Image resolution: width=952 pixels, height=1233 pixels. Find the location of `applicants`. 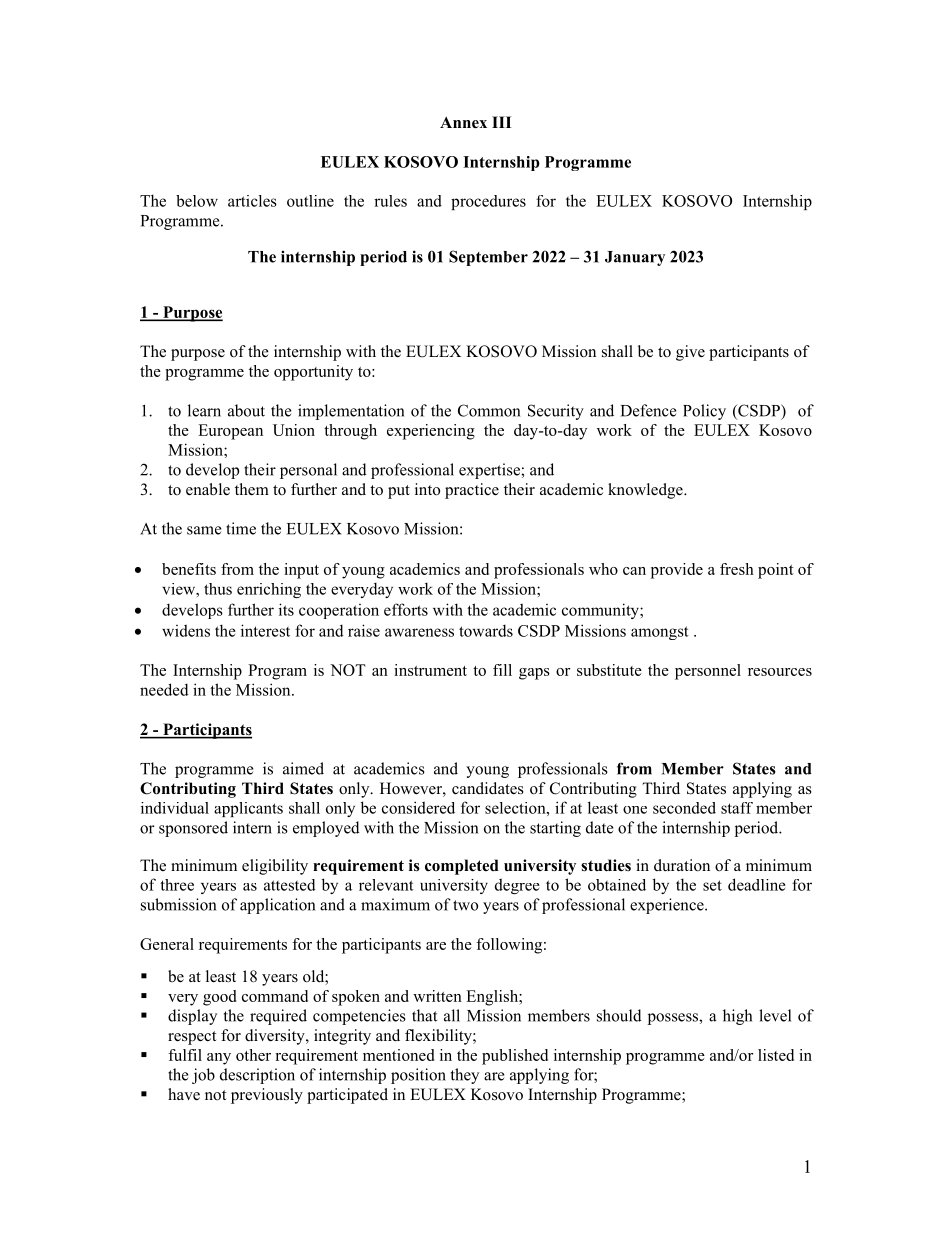

applicants is located at coordinates (248, 809).
